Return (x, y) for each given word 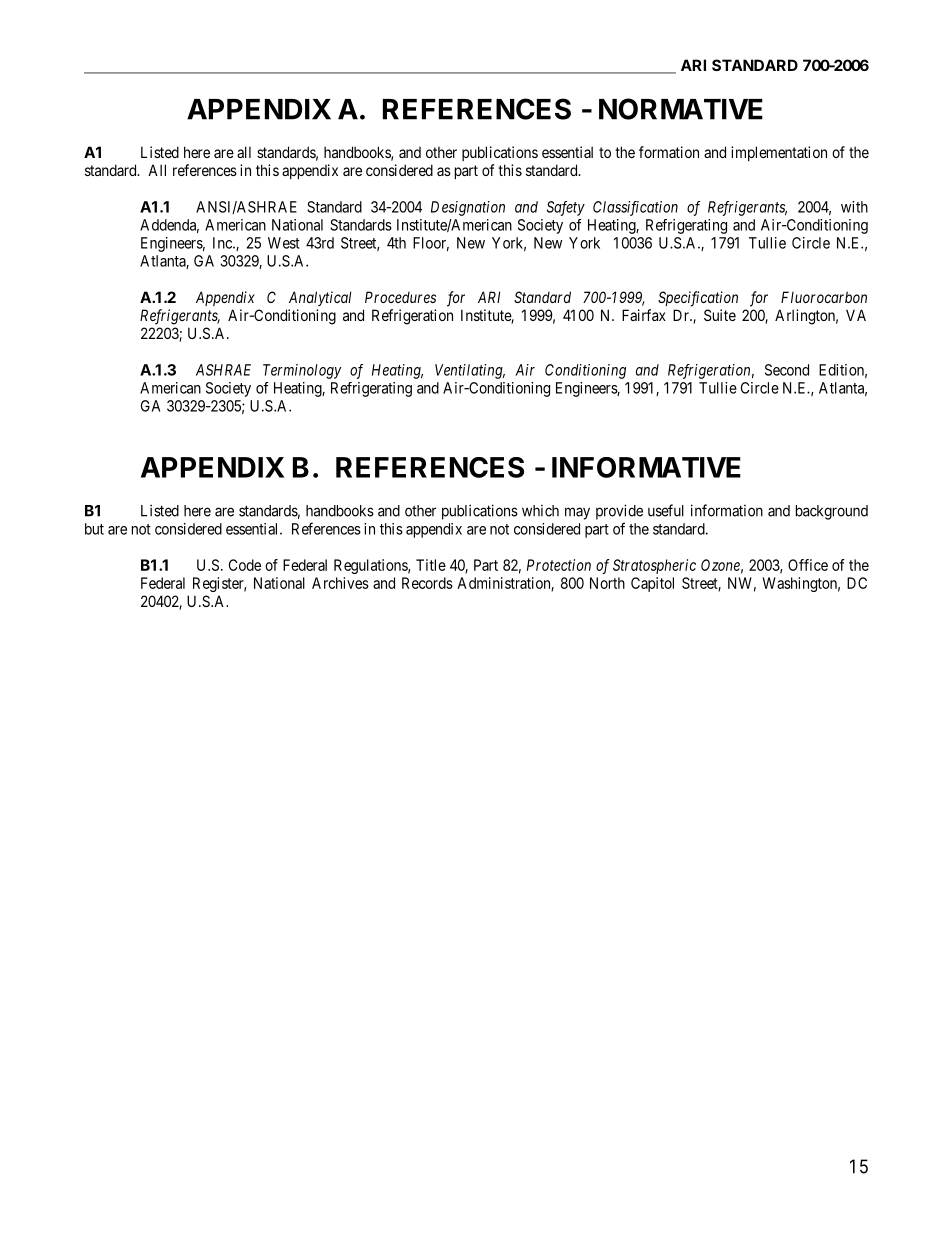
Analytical (320, 298)
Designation (468, 208)
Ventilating (470, 371)
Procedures (400, 297)
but (94, 529)
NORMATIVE (681, 109)
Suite (720, 315)
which (540, 511)
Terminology (302, 371)
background (832, 512)
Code (245, 565)
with (854, 207)
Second (787, 370)
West (284, 243)
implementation (779, 153)
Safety (566, 208)
